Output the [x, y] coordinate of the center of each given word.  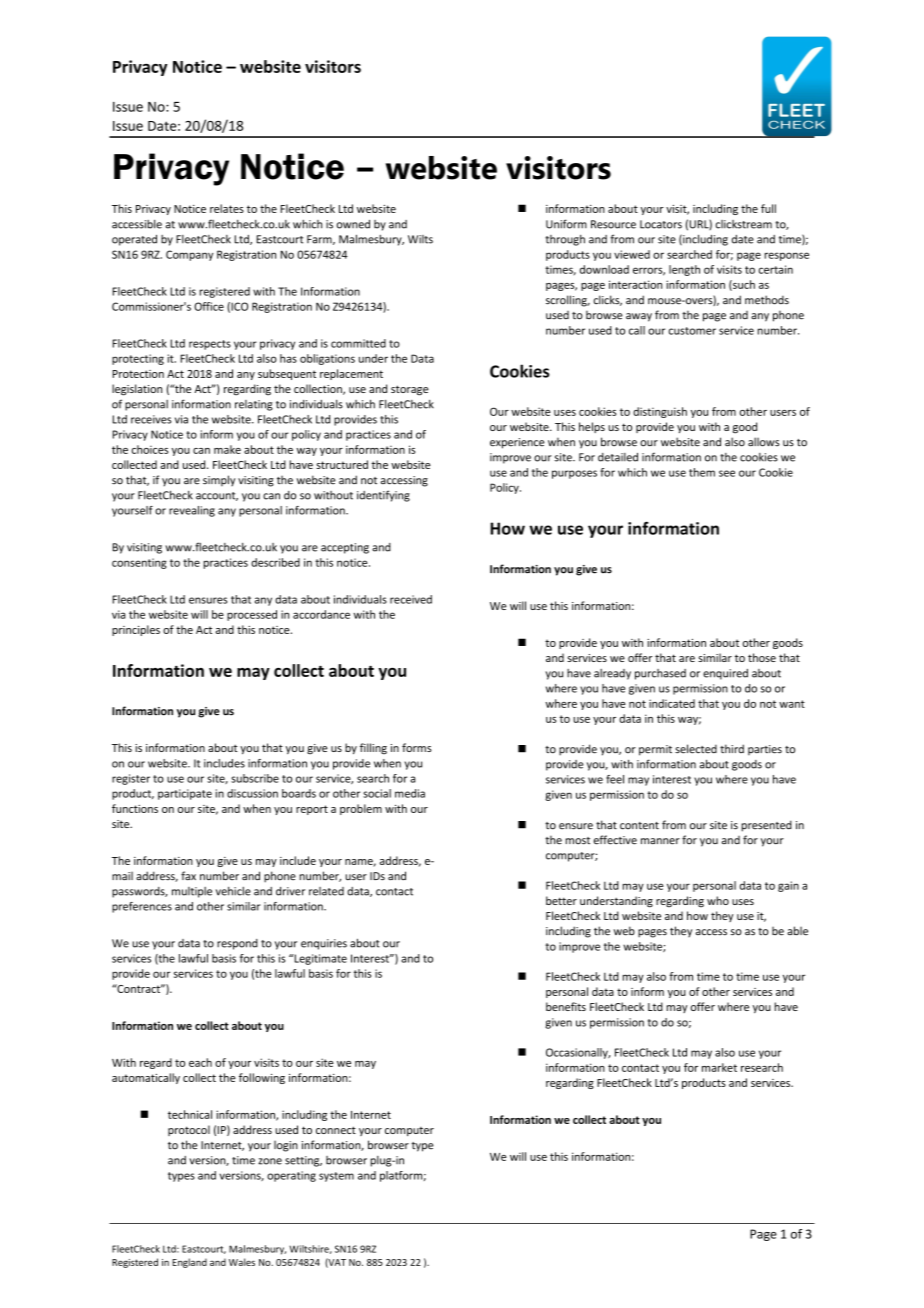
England [189, 1263]
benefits [566, 1006]
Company [189, 255]
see [727, 473]
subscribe [255, 778]
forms [417, 747]
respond [237, 944]
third [732, 748]
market [719, 1067]
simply [219, 480]
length [684, 270]
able [797, 931]
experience [517, 443]
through [565, 240]
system [336, 1177]
